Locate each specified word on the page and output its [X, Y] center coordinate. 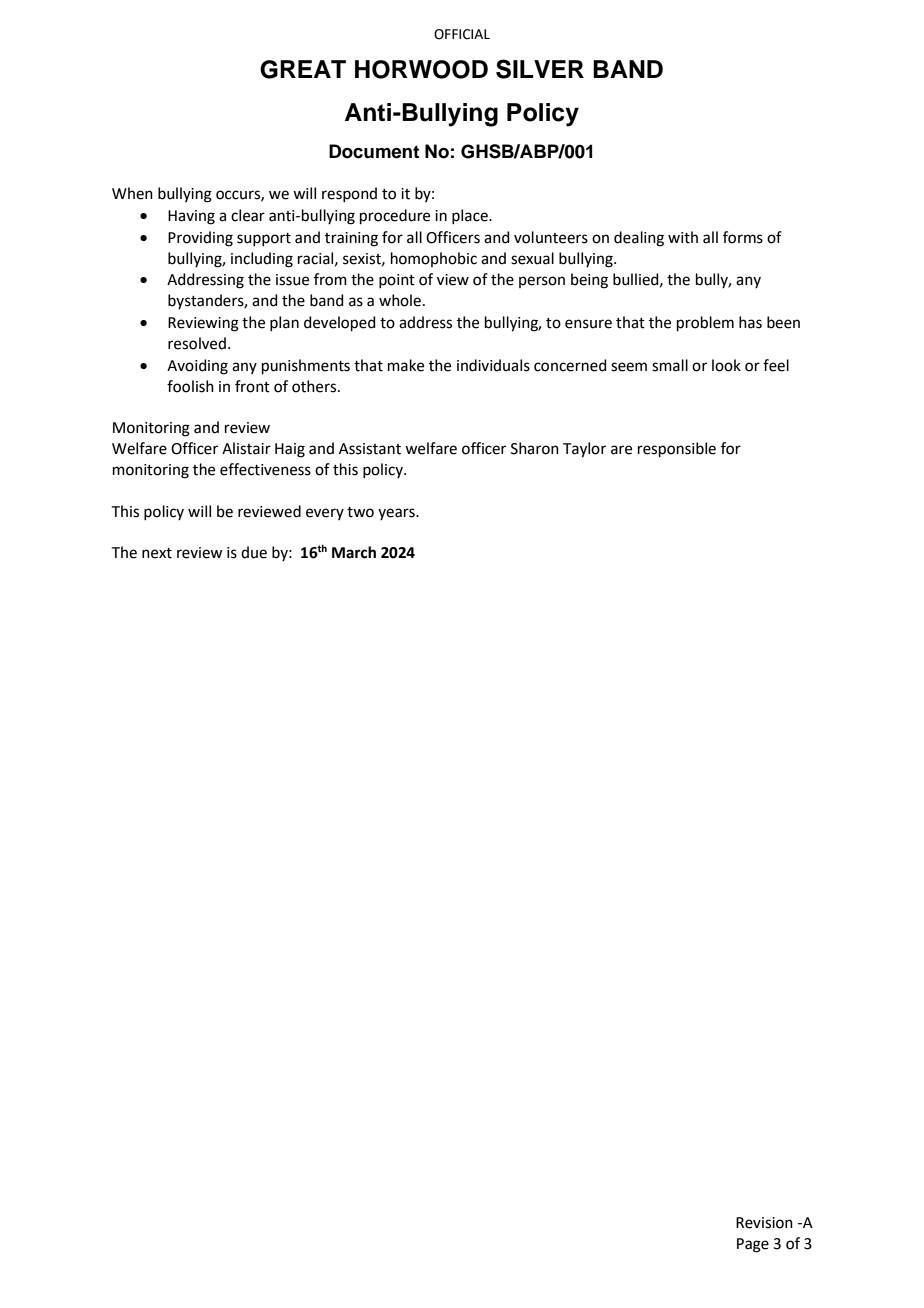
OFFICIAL [462, 34]
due [254, 552]
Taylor [584, 450]
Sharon [535, 448]
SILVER [540, 69]
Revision [764, 1223]
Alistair [246, 448]
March [354, 552]
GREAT [303, 69]
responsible [677, 449]
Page [753, 1245]
